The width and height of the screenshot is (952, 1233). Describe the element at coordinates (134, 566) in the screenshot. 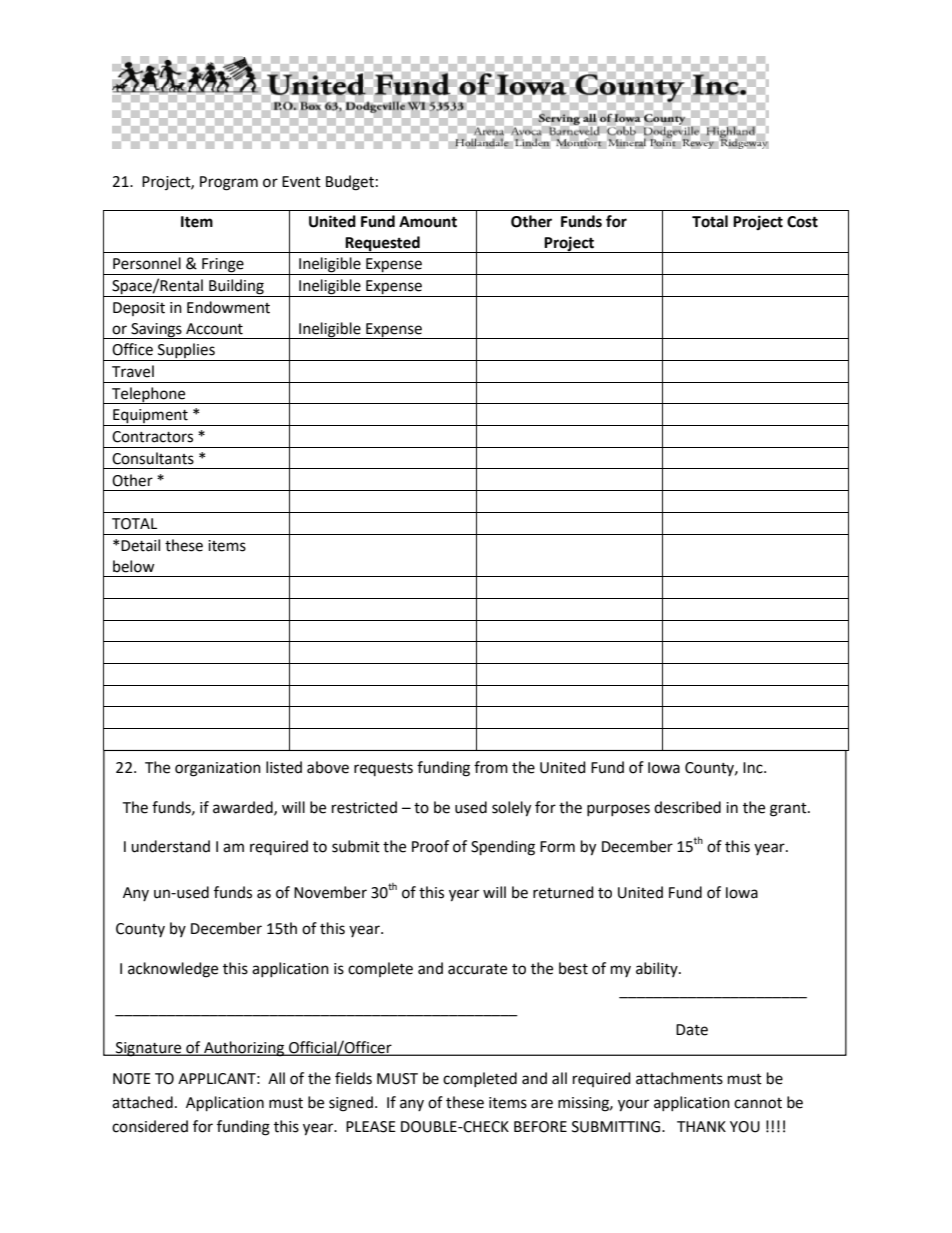

I see `below` at that location.
